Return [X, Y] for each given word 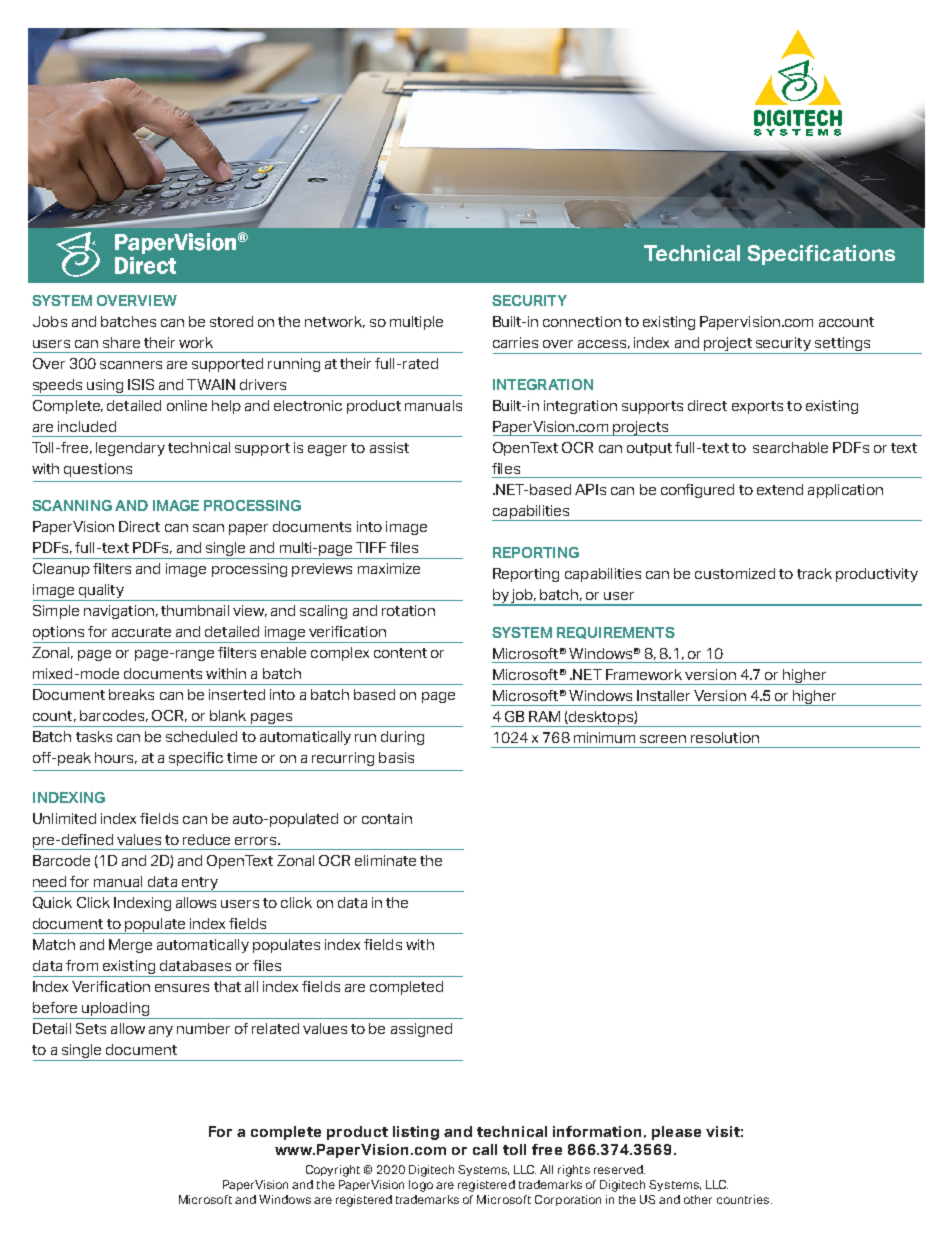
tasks [94, 736]
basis [396, 757]
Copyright [333, 1171]
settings [842, 344]
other [698, 1199]
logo [421, 1186]
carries [515, 342]
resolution [725, 737]
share [121, 342]
